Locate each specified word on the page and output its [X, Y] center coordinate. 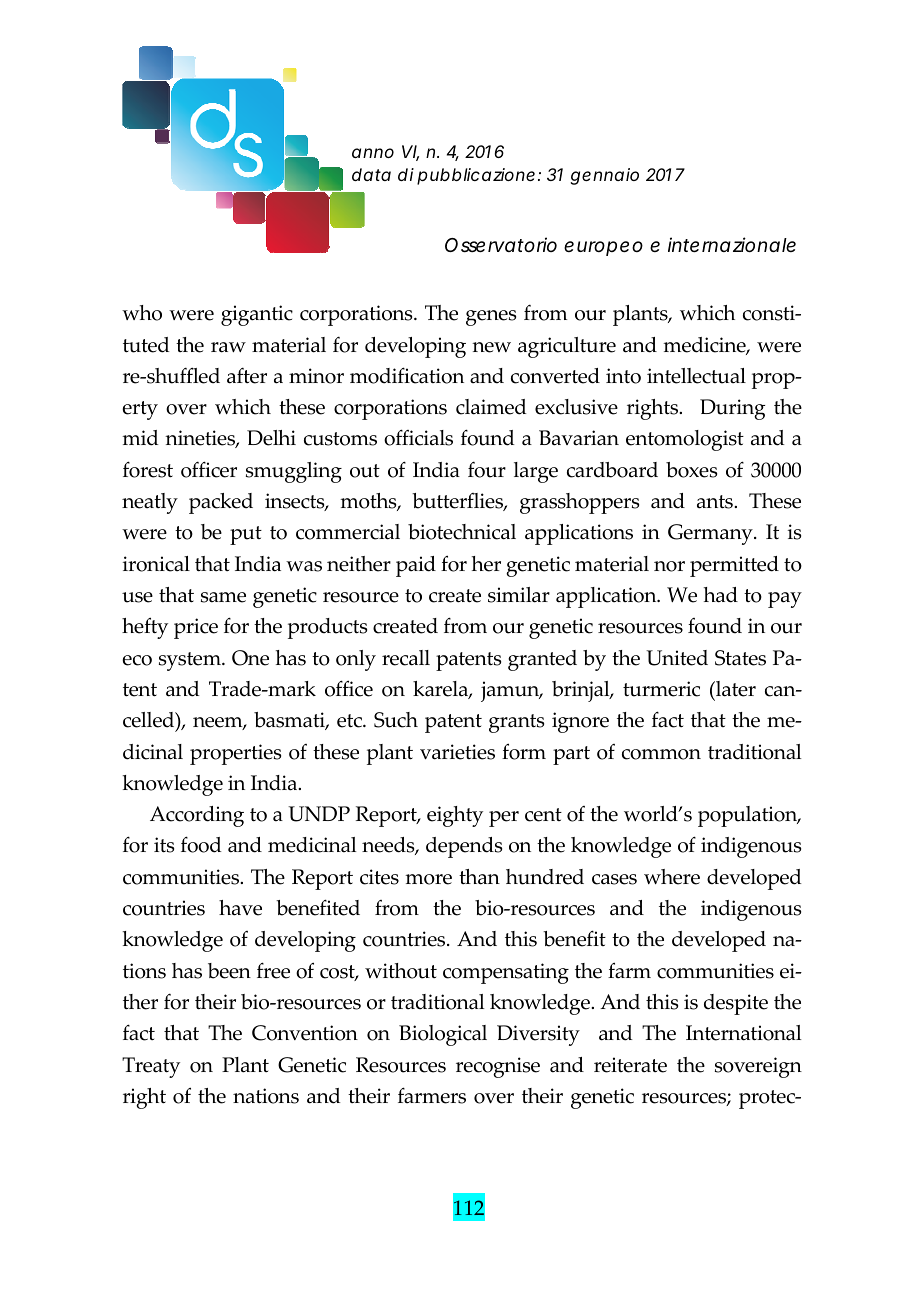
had [721, 595]
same [223, 597]
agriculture [567, 347]
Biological [443, 1035]
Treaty [151, 1067]
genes [491, 318]
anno [373, 153]
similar [519, 595]
